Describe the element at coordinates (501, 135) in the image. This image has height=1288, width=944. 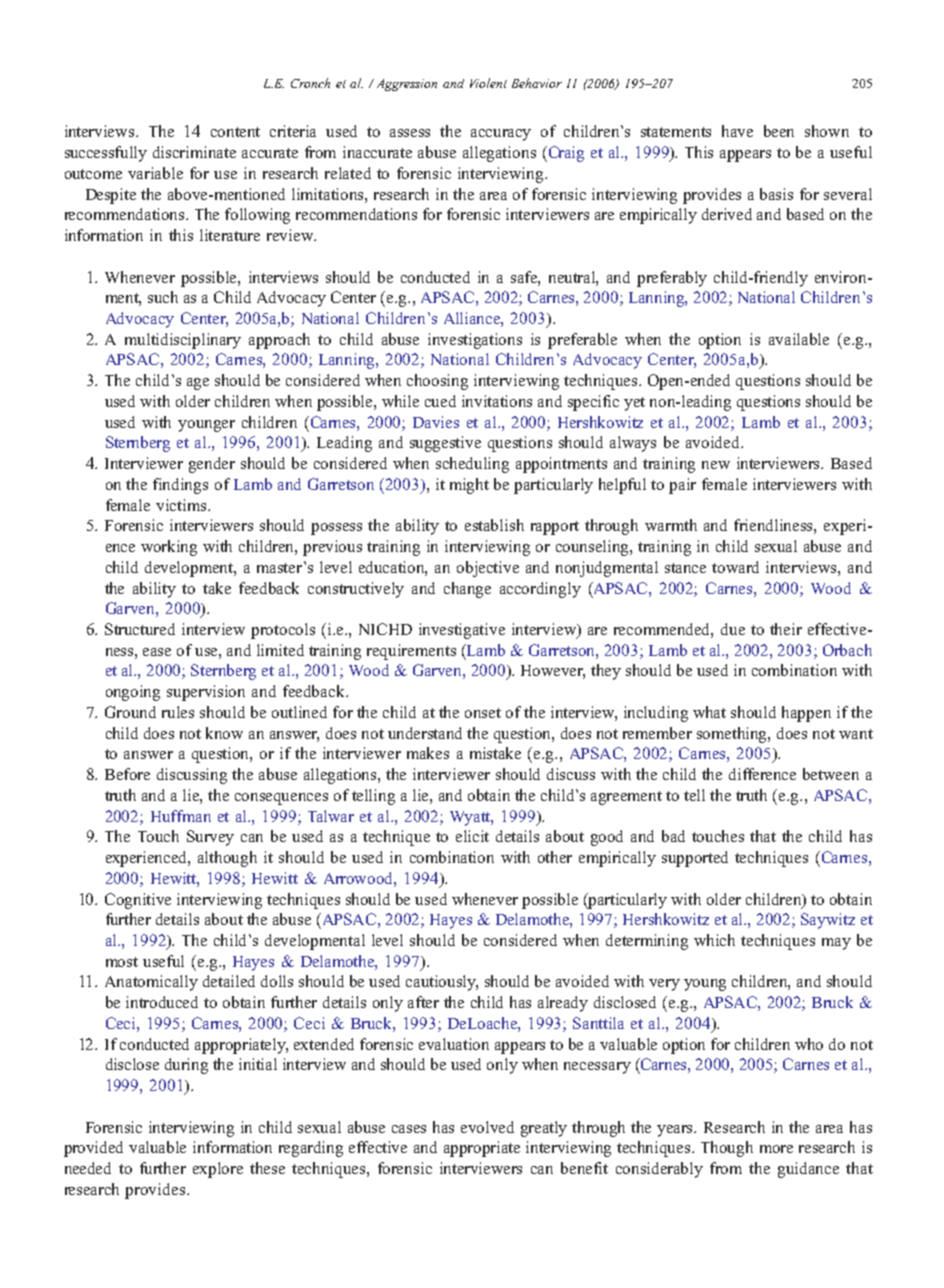
I see `accuracy` at that location.
